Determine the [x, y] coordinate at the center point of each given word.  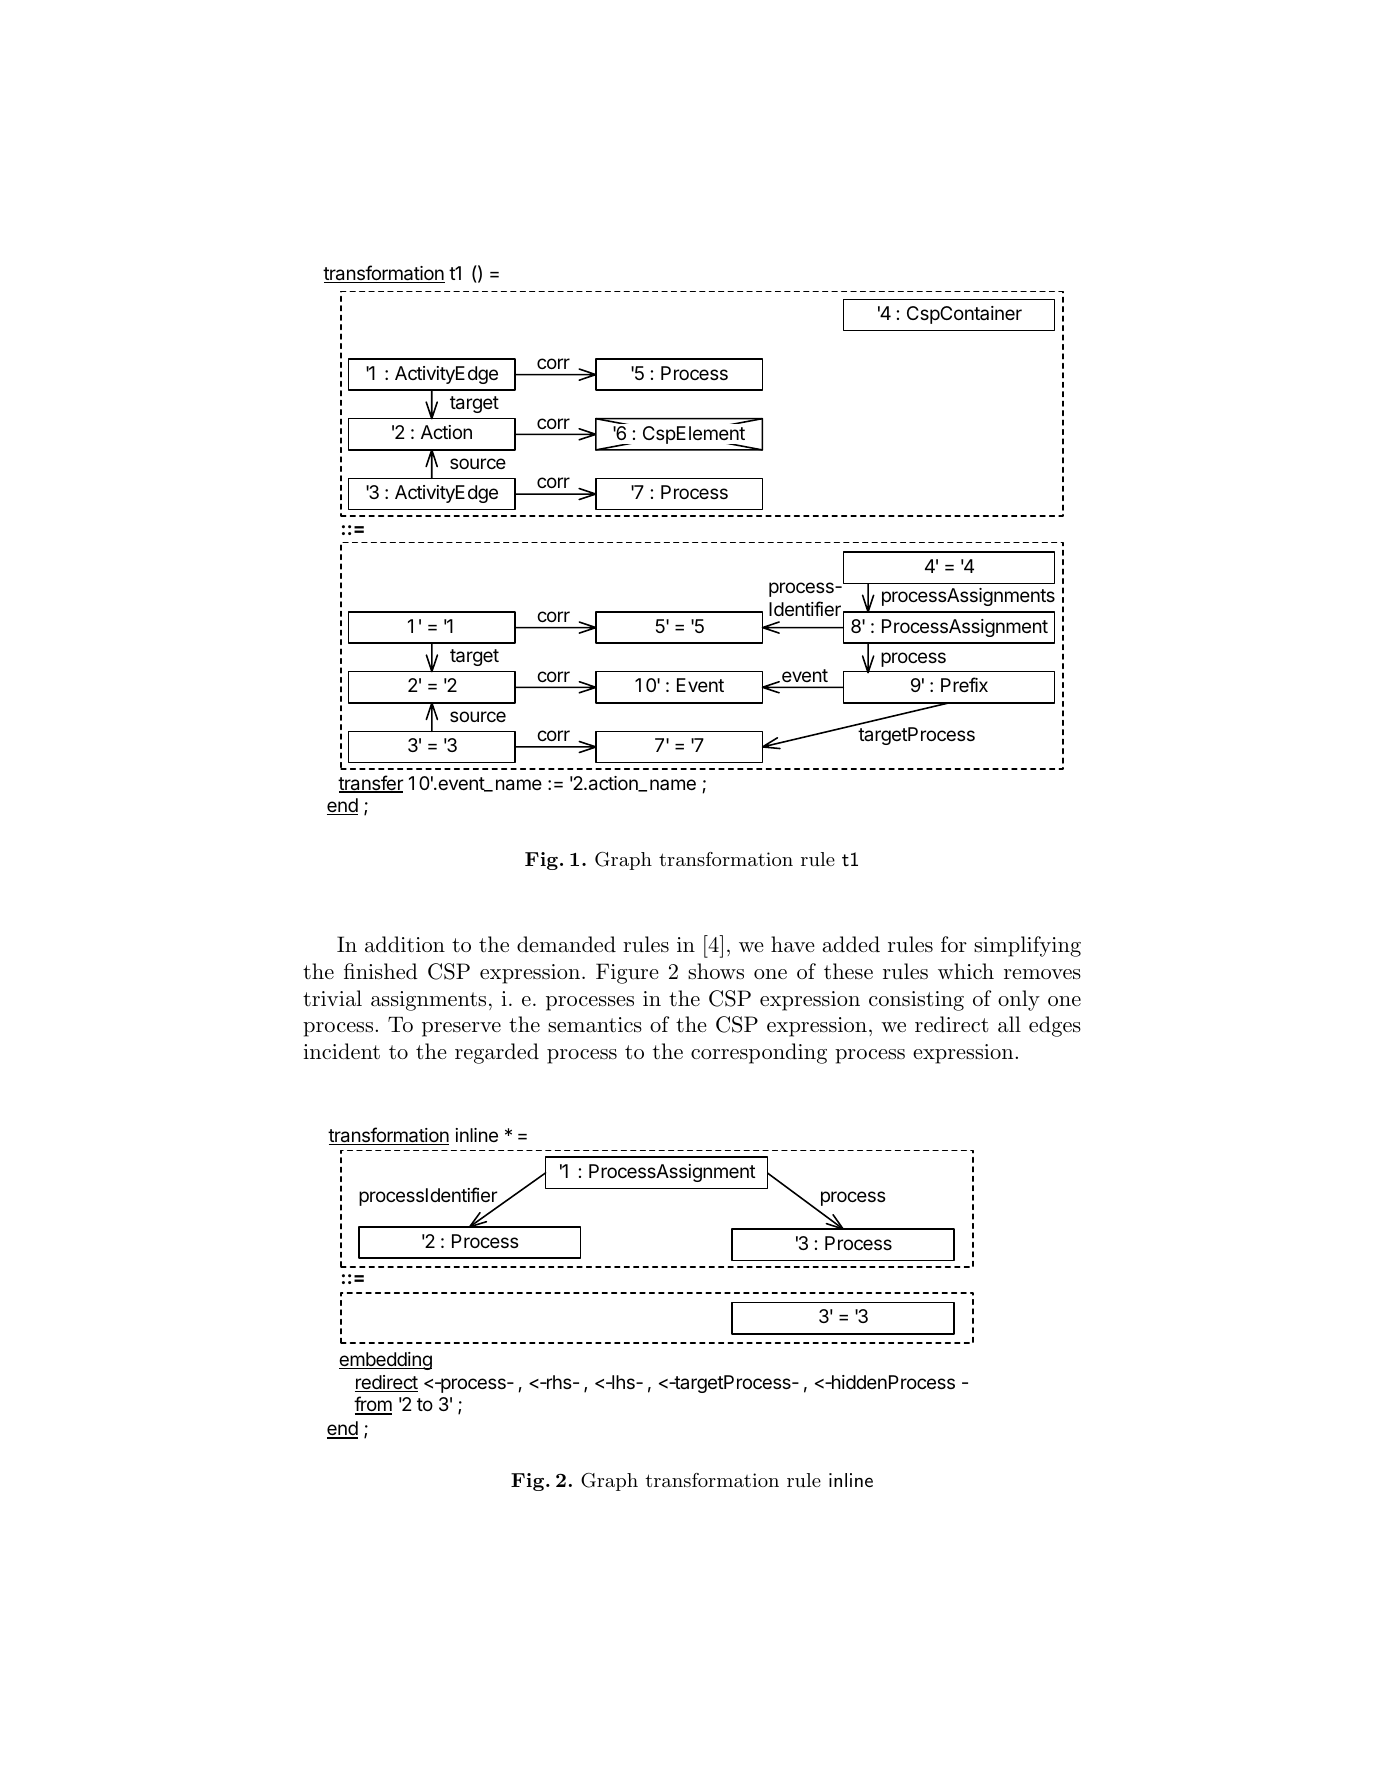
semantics [595, 1025]
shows [716, 971]
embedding [385, 1361]
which [966, 971]
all [1009, 1024]
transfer [370, 784]
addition [405, 944]
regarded [497, 1053]
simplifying [1027, 946]
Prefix [964, 684]
